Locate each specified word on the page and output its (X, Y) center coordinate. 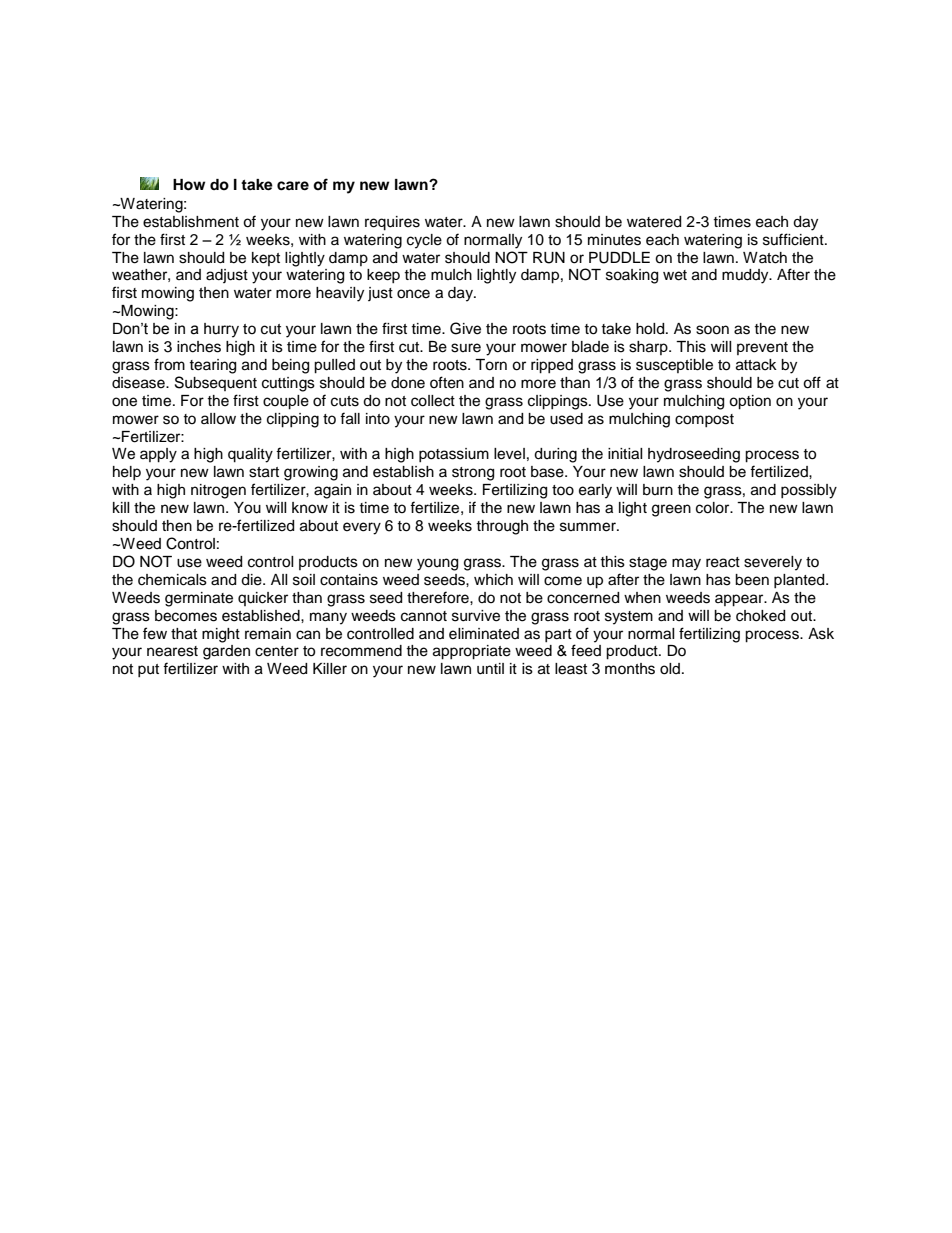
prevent (762, 348)
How (189, 185)
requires (392, 223)
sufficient (794, 239)
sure (466, 348)
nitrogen (218, 491)
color (714, 508)
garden (226, 652)
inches (199, 347)
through (502, 527)
